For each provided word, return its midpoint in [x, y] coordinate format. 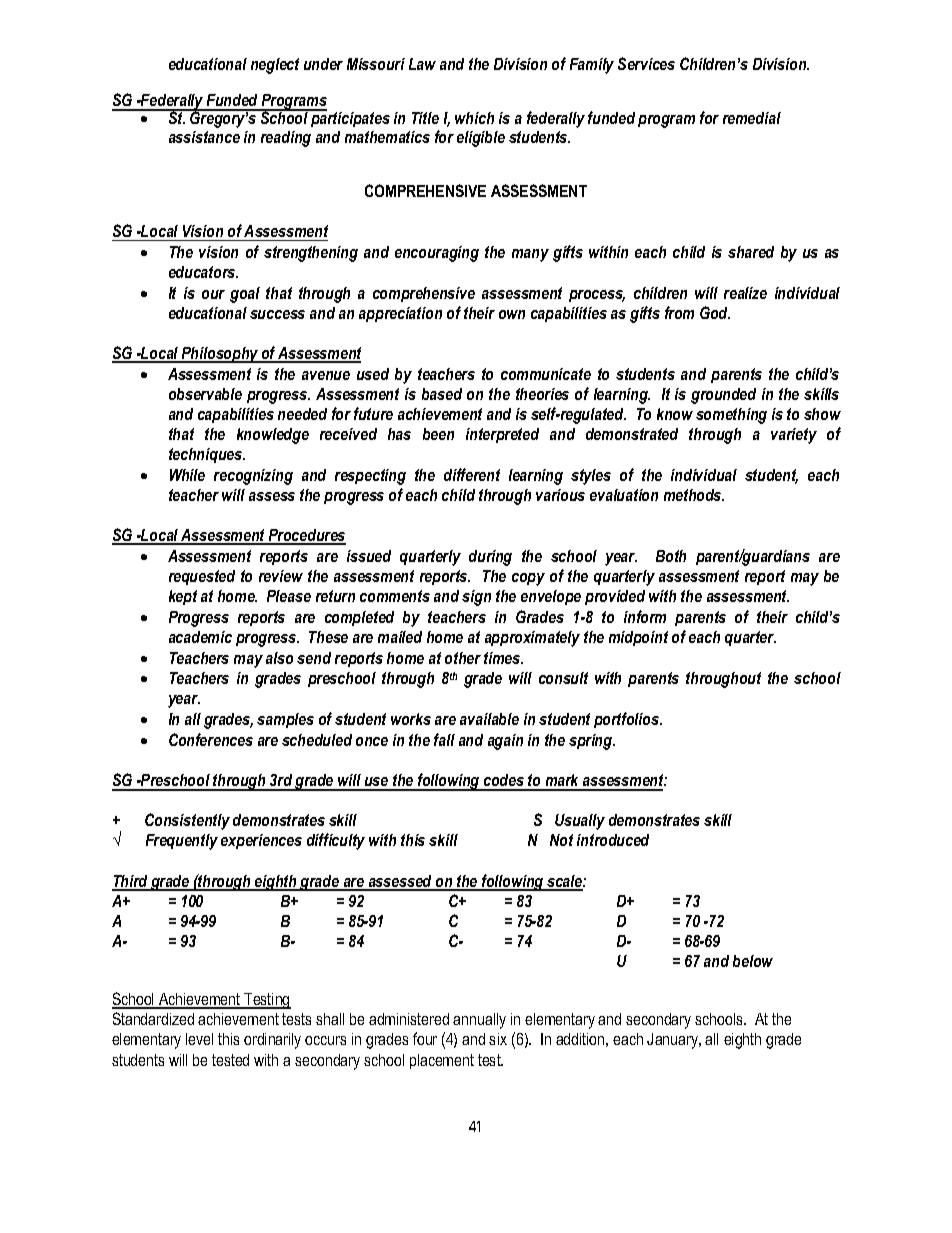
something [731, 416]
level [199, 1039]
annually [479, 1021]
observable [205, 394]
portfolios [628, 720]
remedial [752, 118]
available [489, 719]
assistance [204, 137]
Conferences [211, 739]
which [474, 118]
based [442, 394]
